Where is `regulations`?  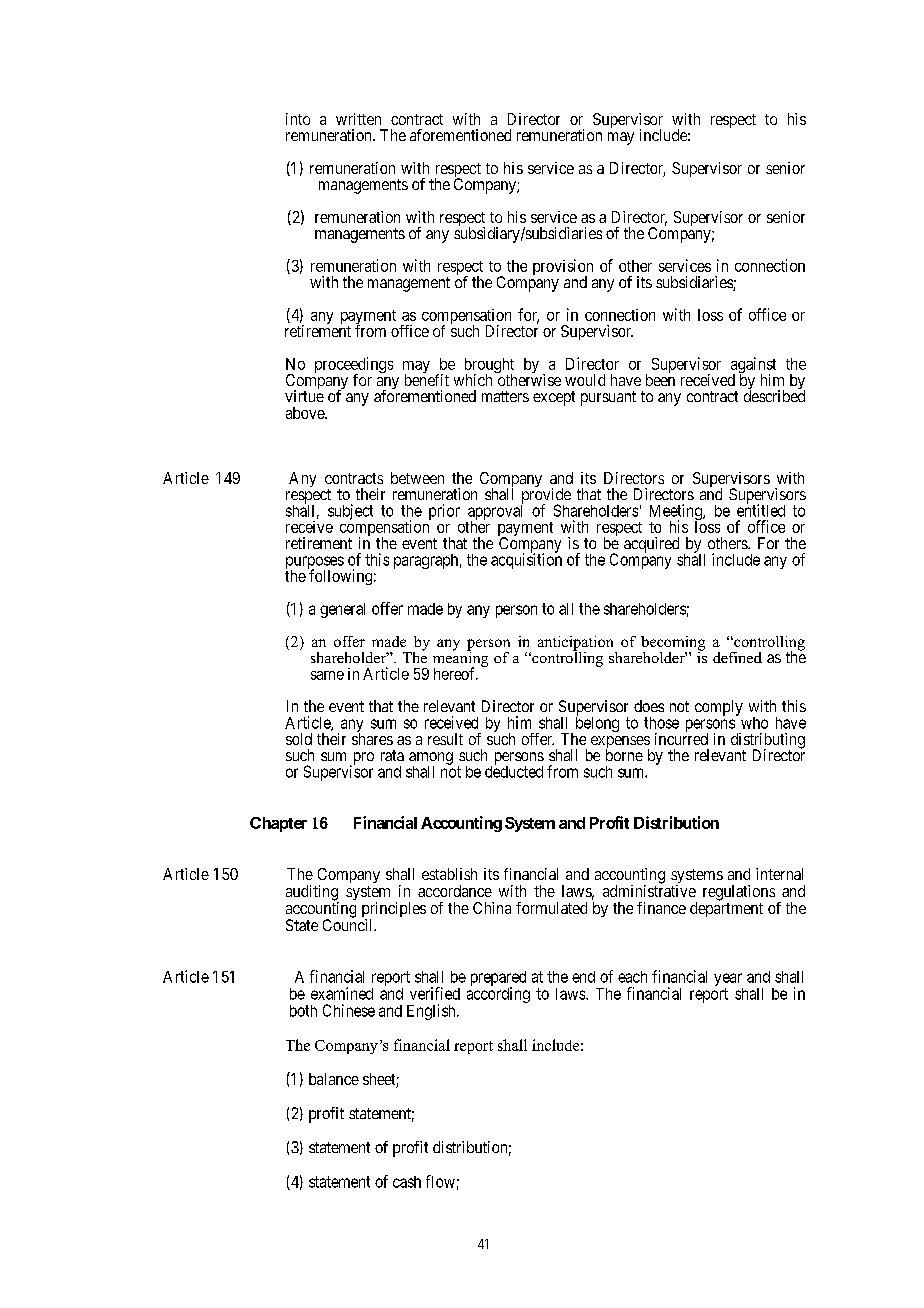 regulations is located at coordinates (739, 893).
